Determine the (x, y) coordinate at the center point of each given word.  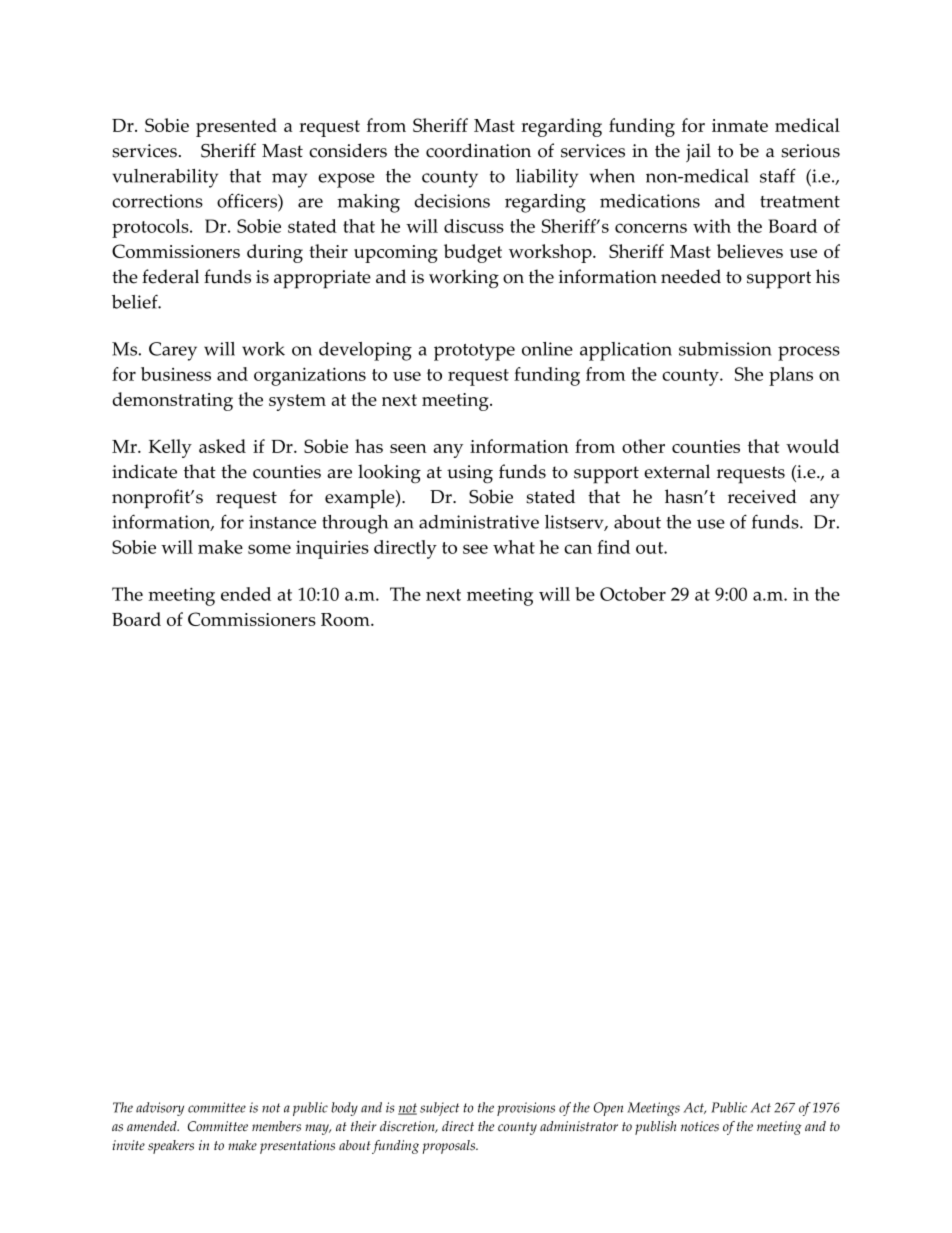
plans (791, 376)
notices (700, 1126)
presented (236, 127)
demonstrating (172, 401)
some (269, 549)
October (633, 594)
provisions (526, 1109)
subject (439, 1109)
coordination (478, 150)
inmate (740, 125)
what (514, 547)
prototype (474, 352)
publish (655, 1128)
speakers (171, 1147)
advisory (160, 1109)
